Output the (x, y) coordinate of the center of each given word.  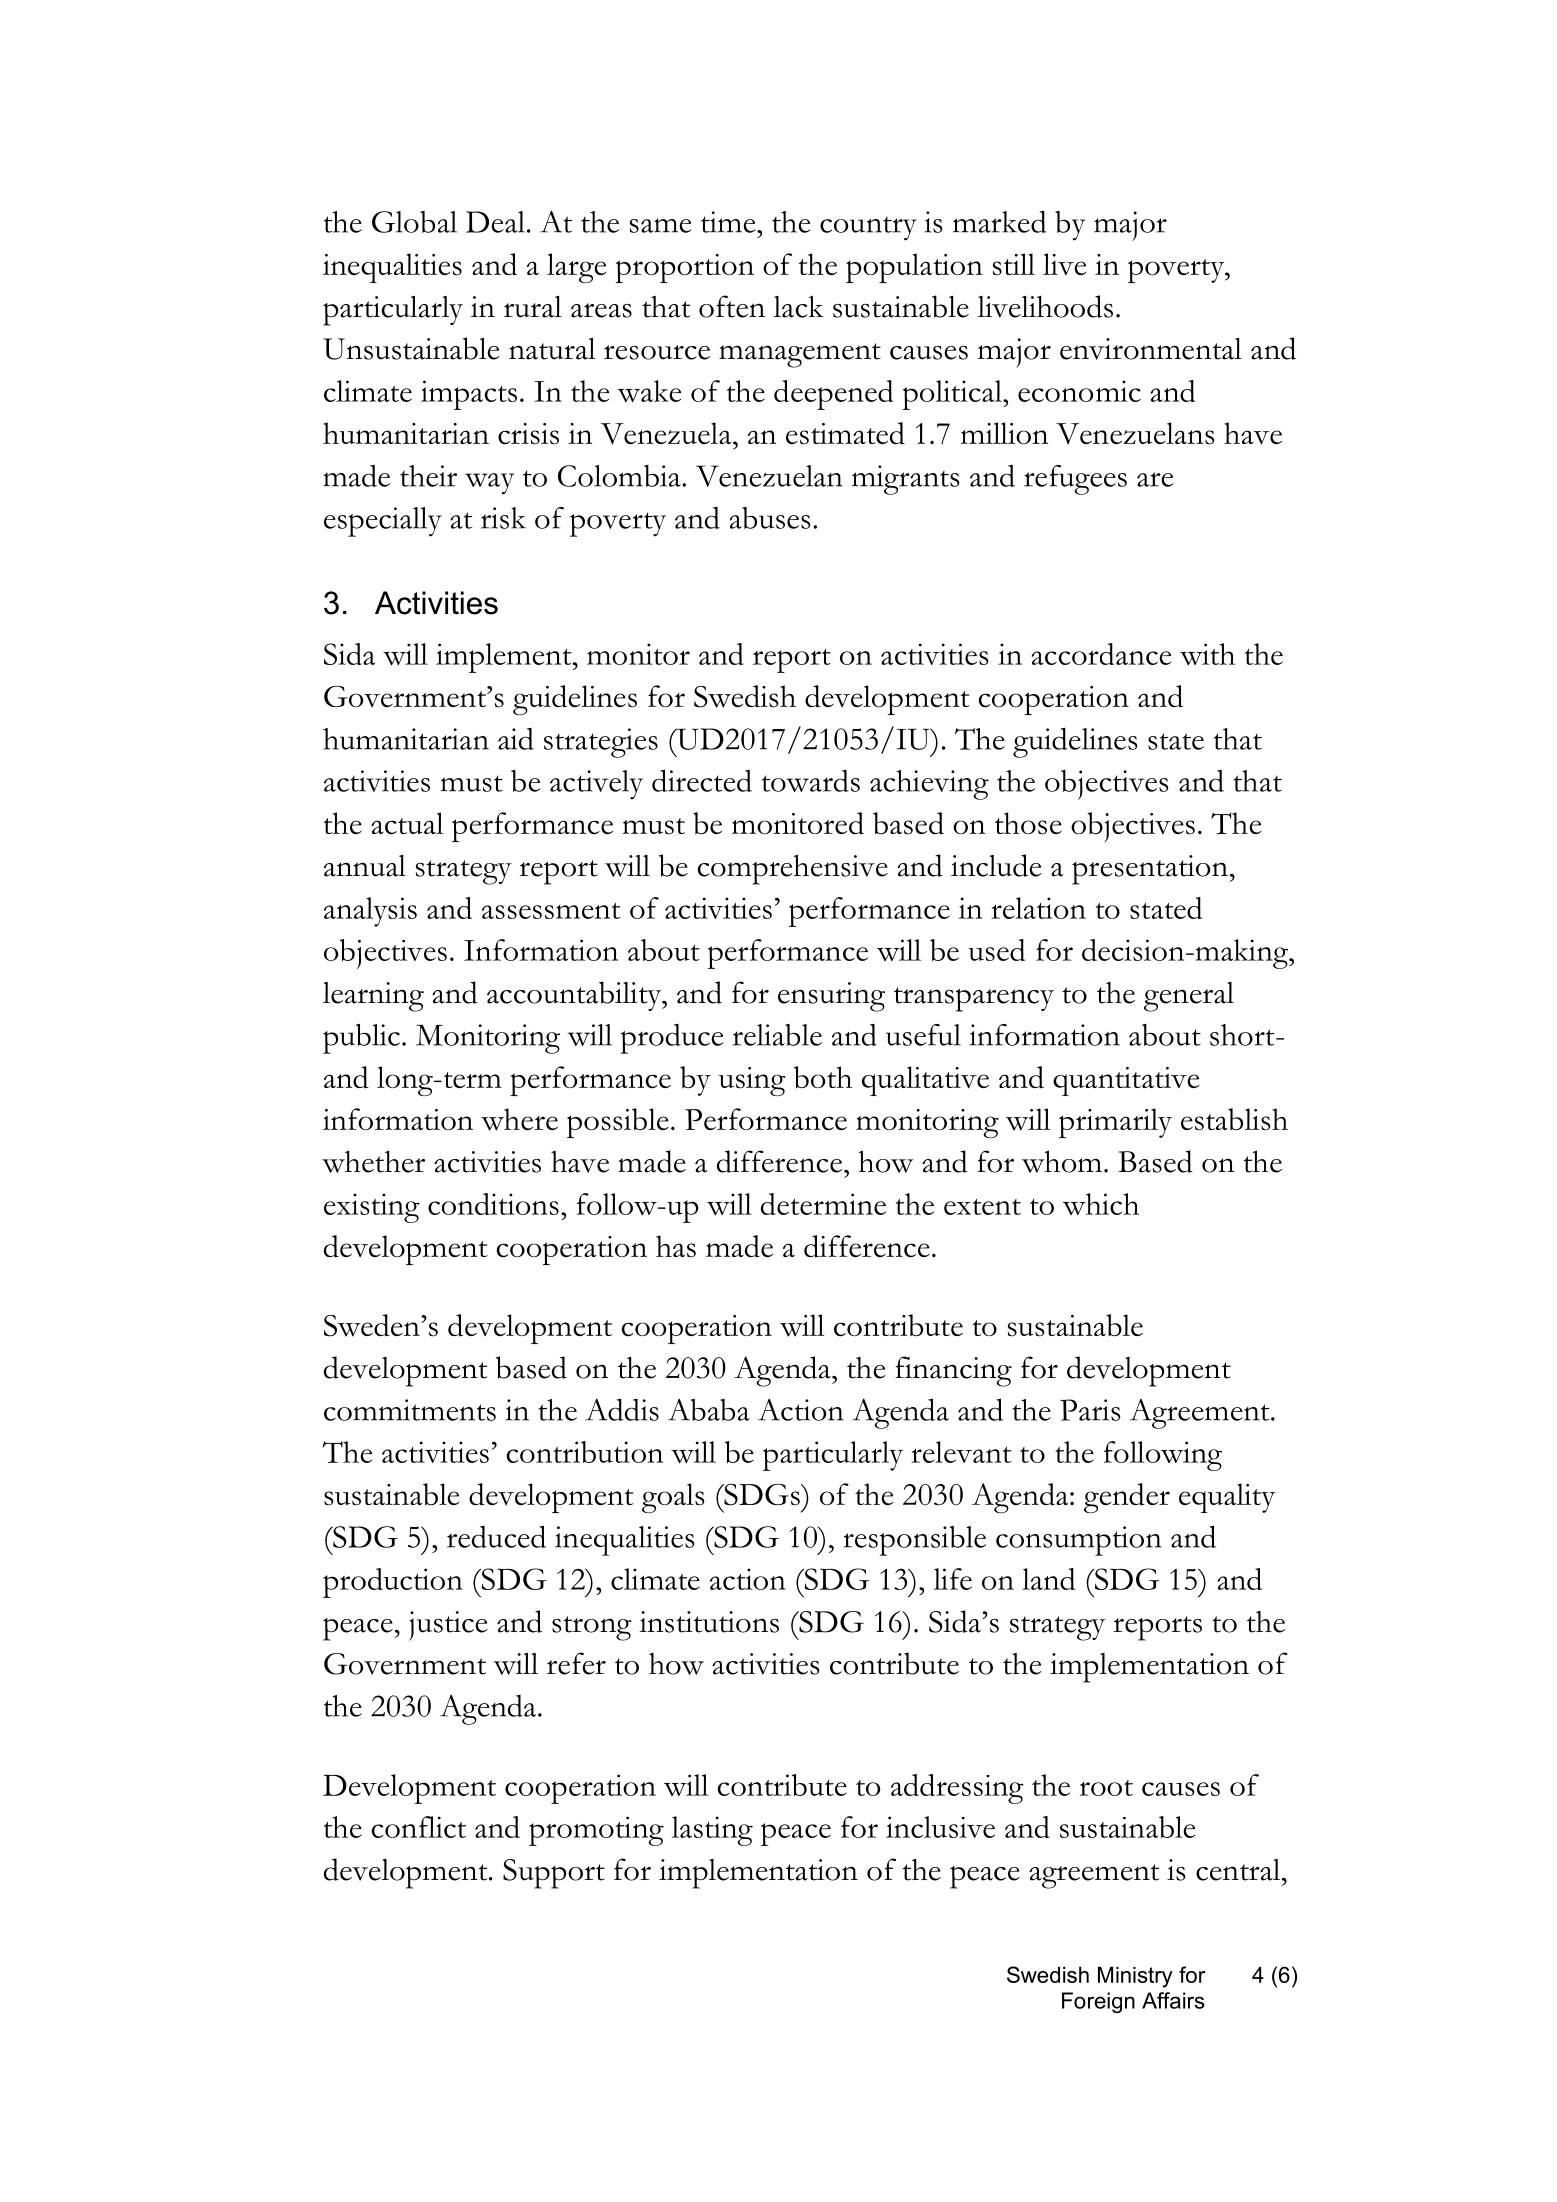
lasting (712, 1831)
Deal (495, 222)
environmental (1151, 349)
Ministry (1135, 1977)
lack (799, 306)
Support (554, 1874)
